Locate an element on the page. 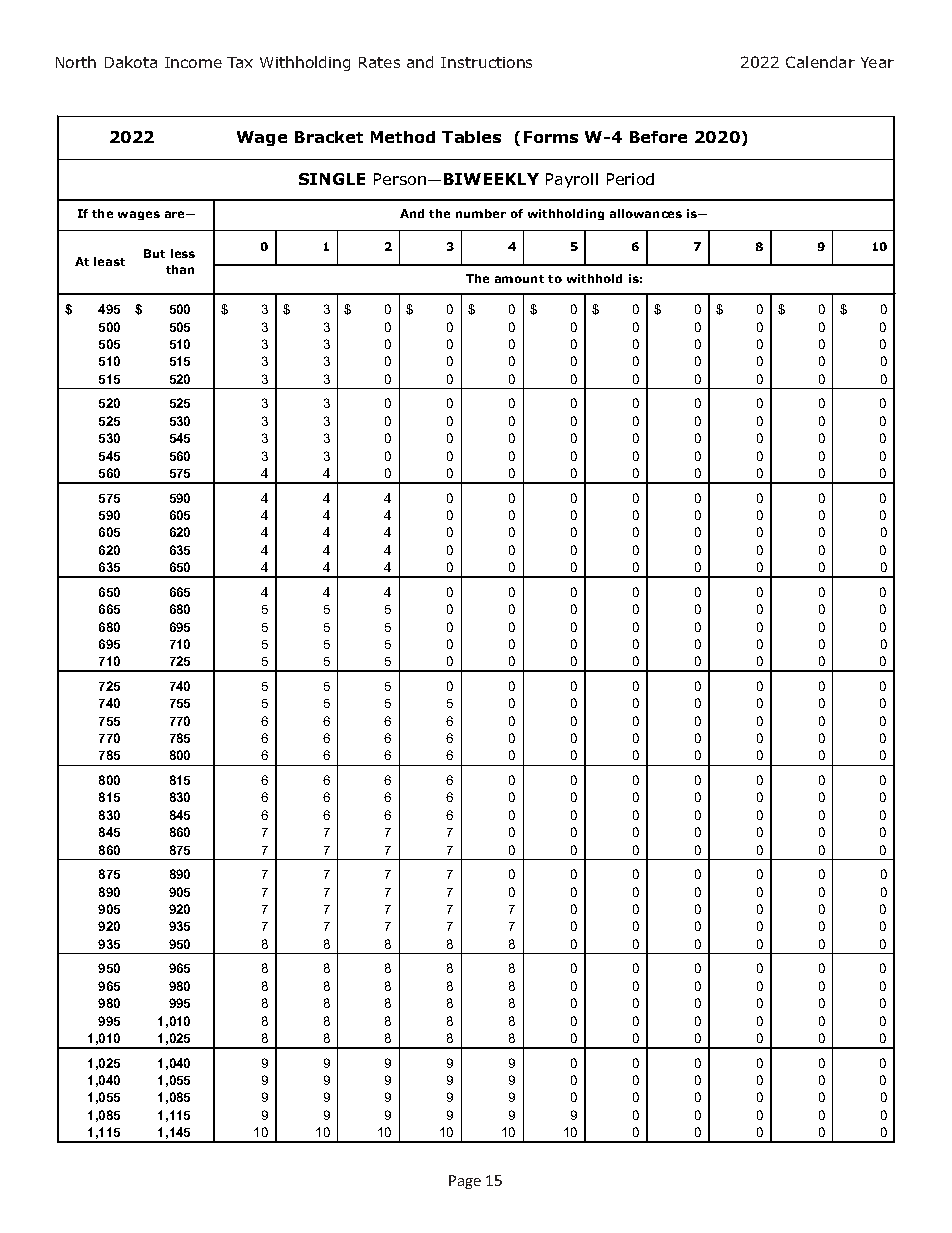  number is located at coordinates (481, 213).
